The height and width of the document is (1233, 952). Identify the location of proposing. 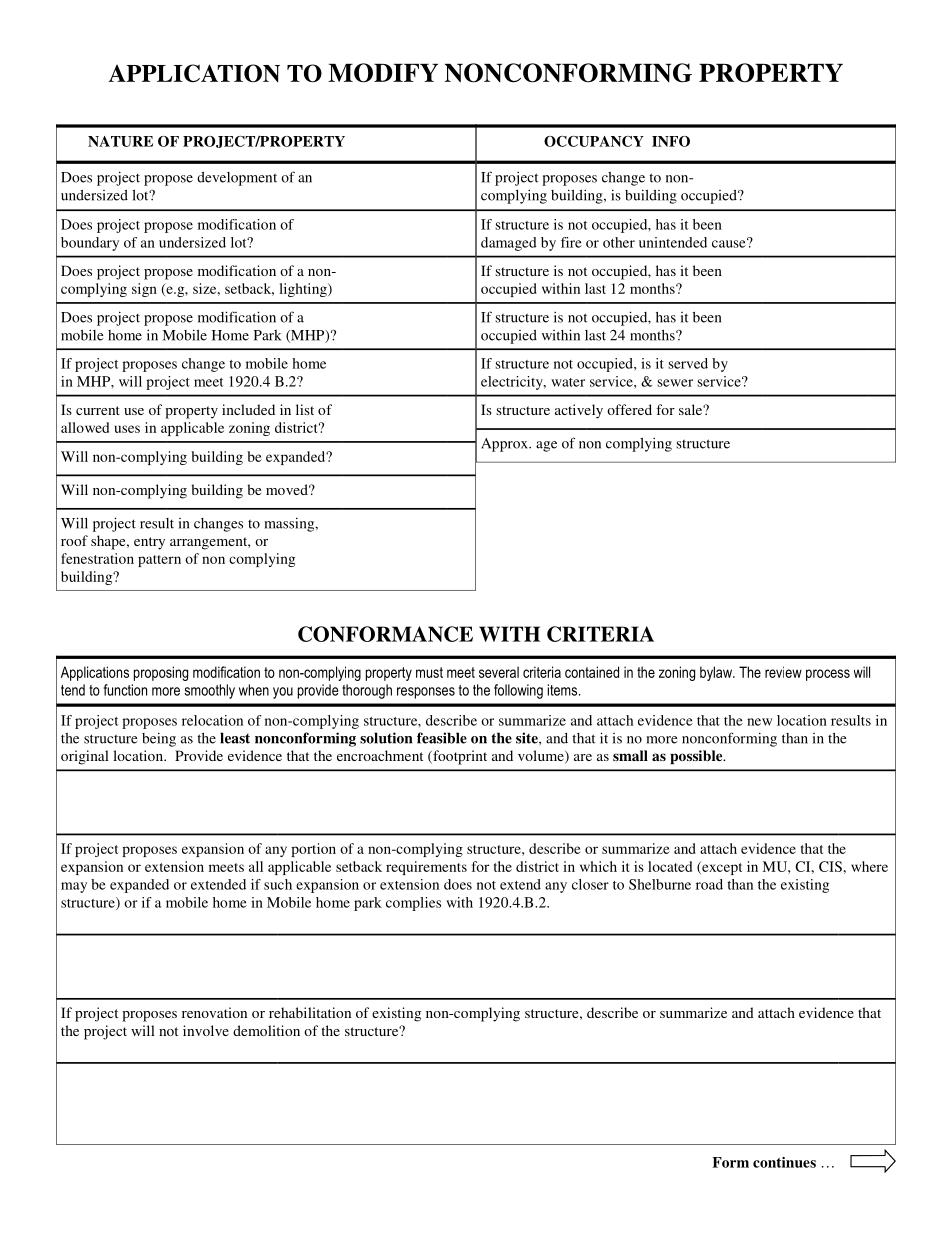
(161, 673).
